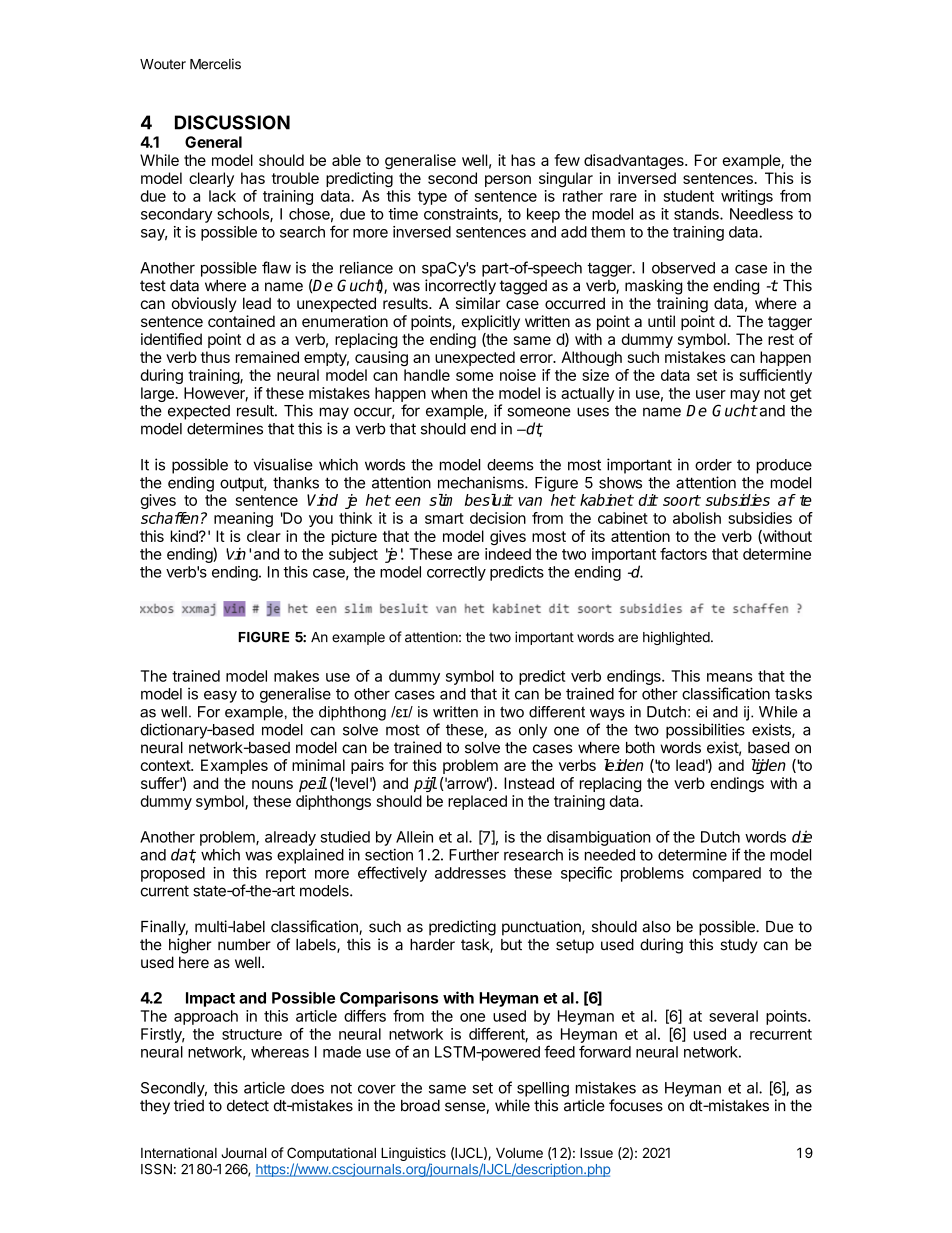 Image resolution: width=952 pixels, height=1233 pixels. What do you see at coordinates (508, 181) in the document?
I see `person` at bounding box center [508, 181].
